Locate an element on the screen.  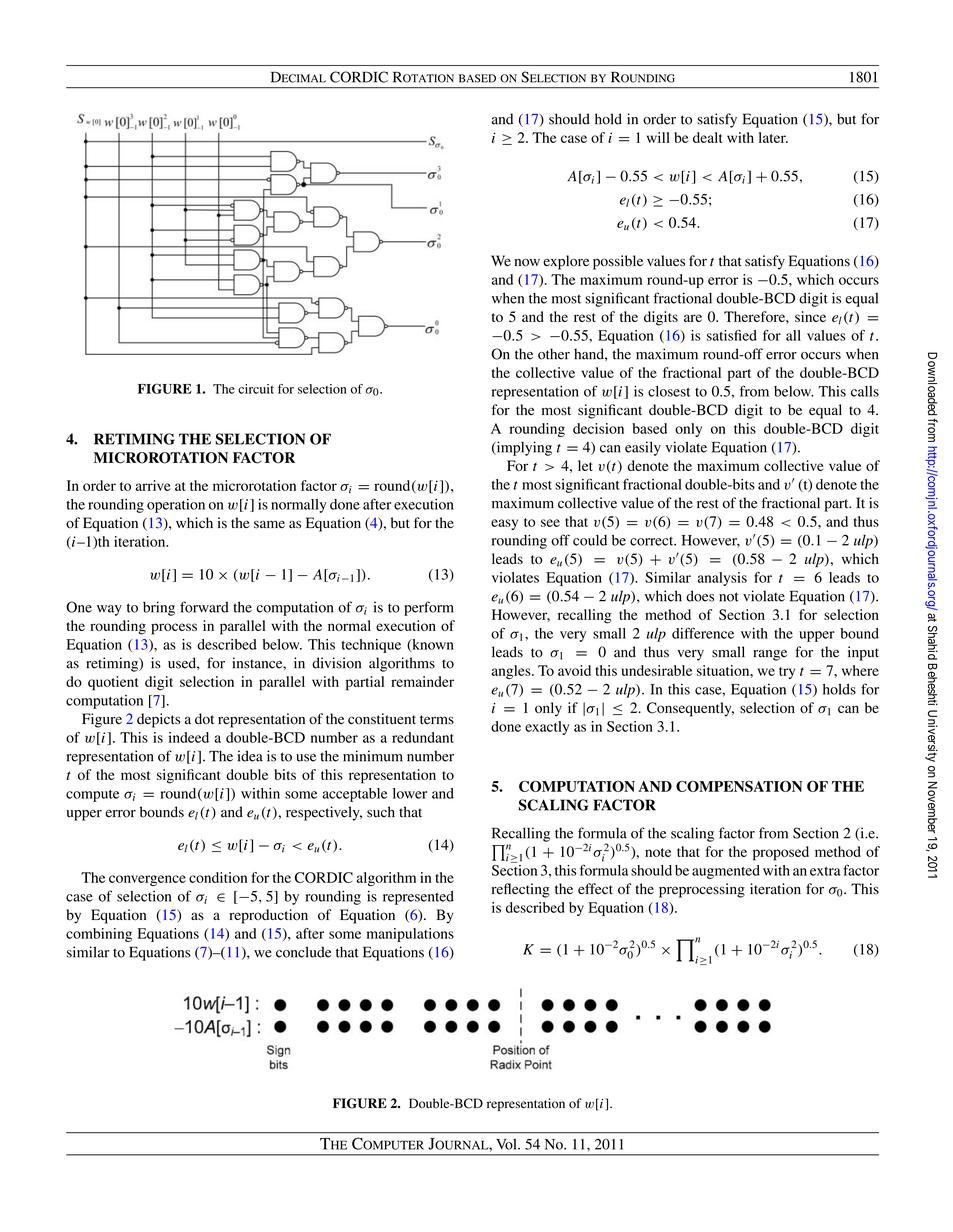
Vol is located at coordinates (507, 1144).
